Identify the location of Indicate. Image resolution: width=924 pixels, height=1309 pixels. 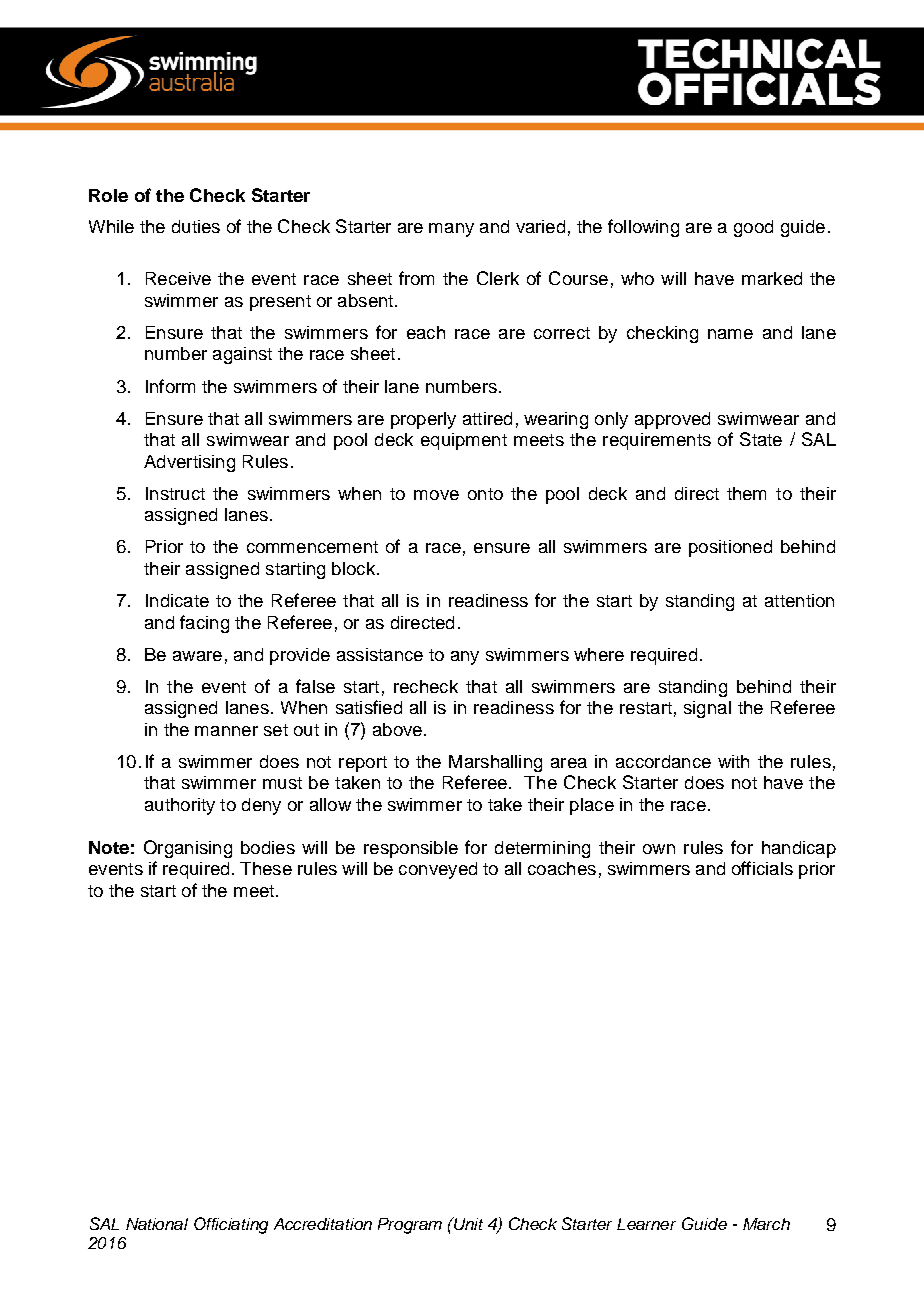
(177, 600).
